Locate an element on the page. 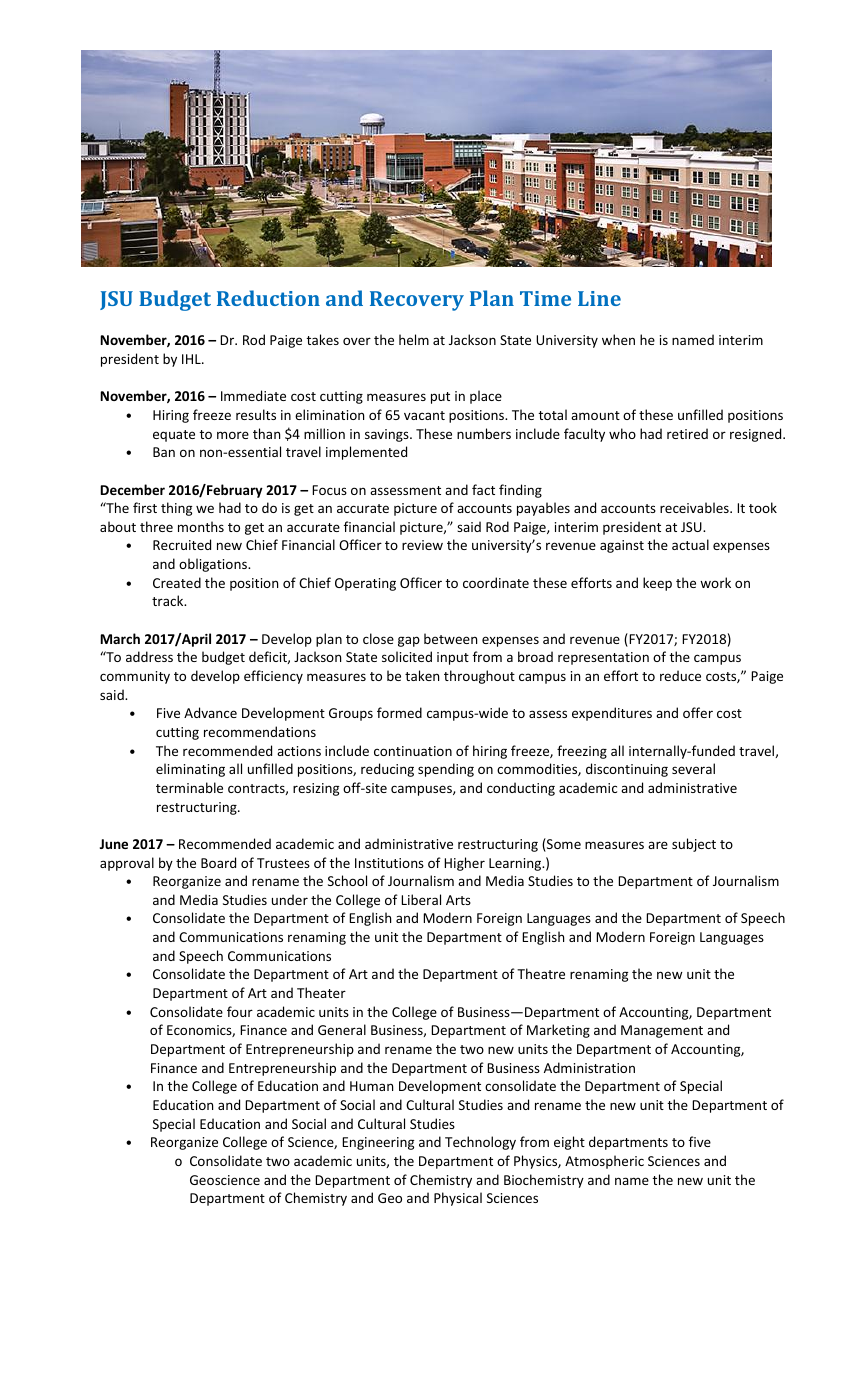 This document has width=849, height=1400. several is located at coordinates (693, 768).
